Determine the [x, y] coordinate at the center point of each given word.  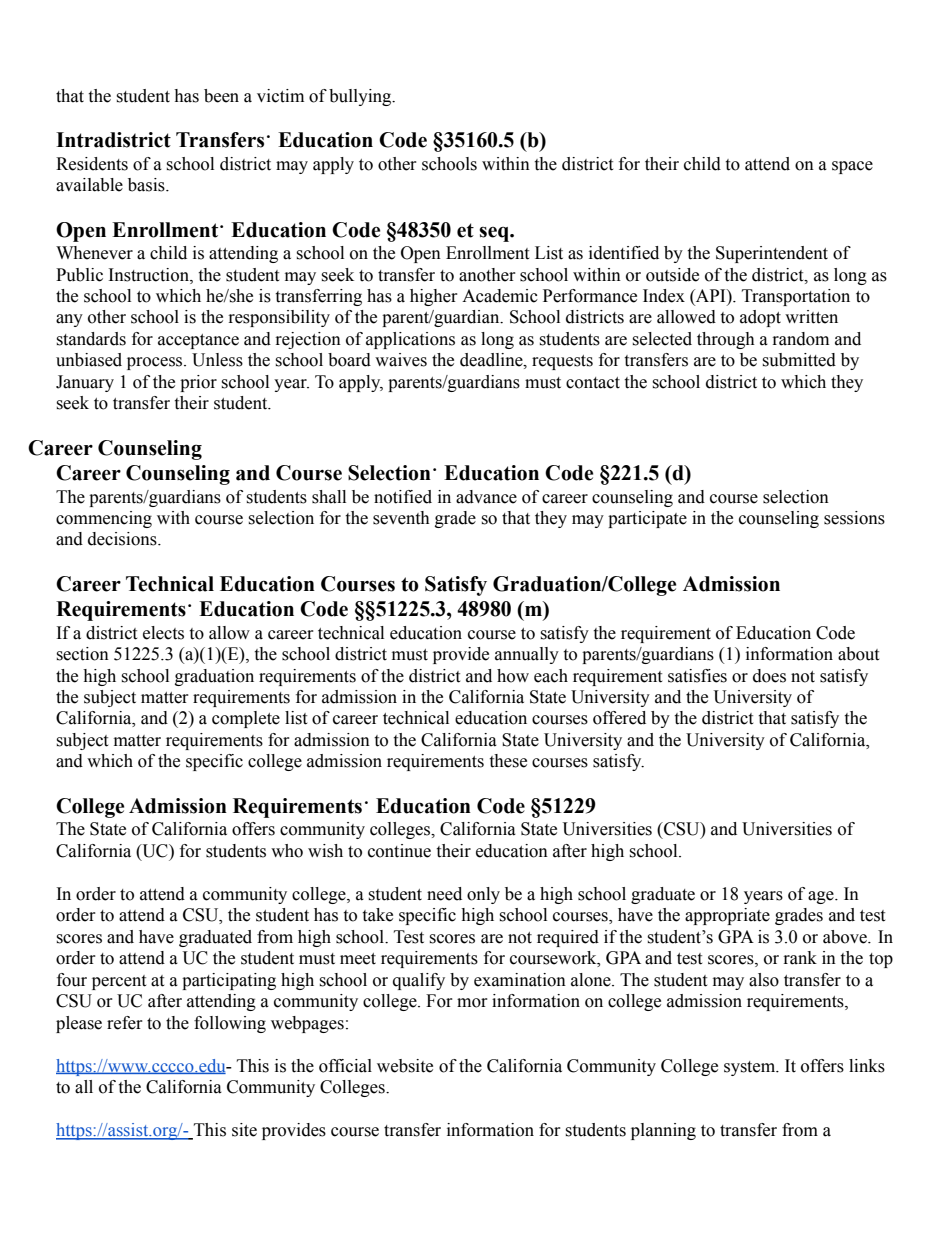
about [858, 654]
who [287, 851]
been [221, 96]
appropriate [727, 916]
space [852, 167]
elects [163, 633]
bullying [361, 97]
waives [401, 360]
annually [527, 655]
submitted [799, 360]
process [156, 363]
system [751, 1068]
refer [125, 1023]
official [345, 1066]
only [483, 895]
